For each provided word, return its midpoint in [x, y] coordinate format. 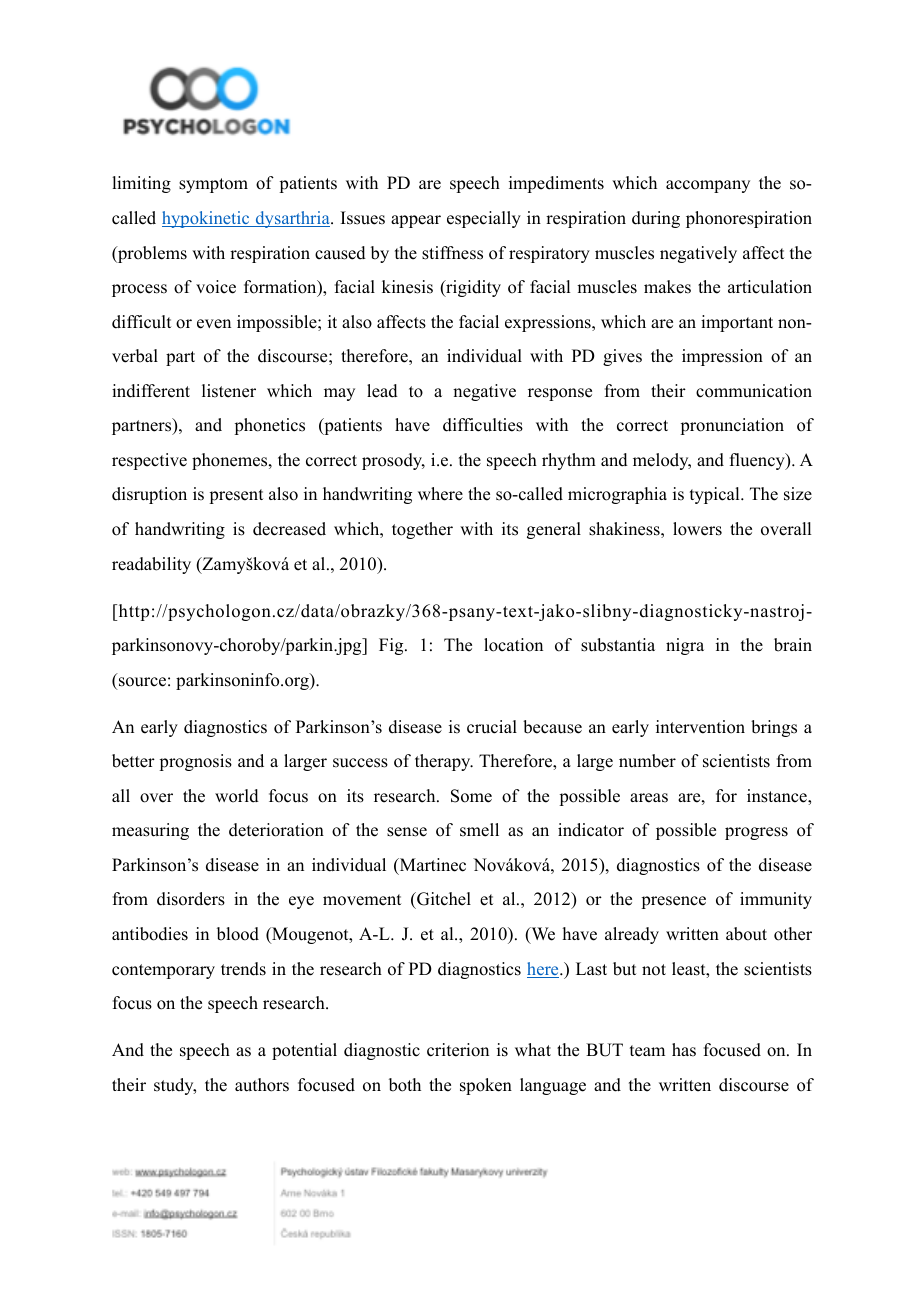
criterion [458, 1050]
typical [716, 495]
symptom [213, 185]
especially [484, 219]
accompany [708, 186]
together [422, 530]
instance [778, 796]
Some [471, 796]
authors [262, 1085]
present [236, 496]
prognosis [195, 762]
